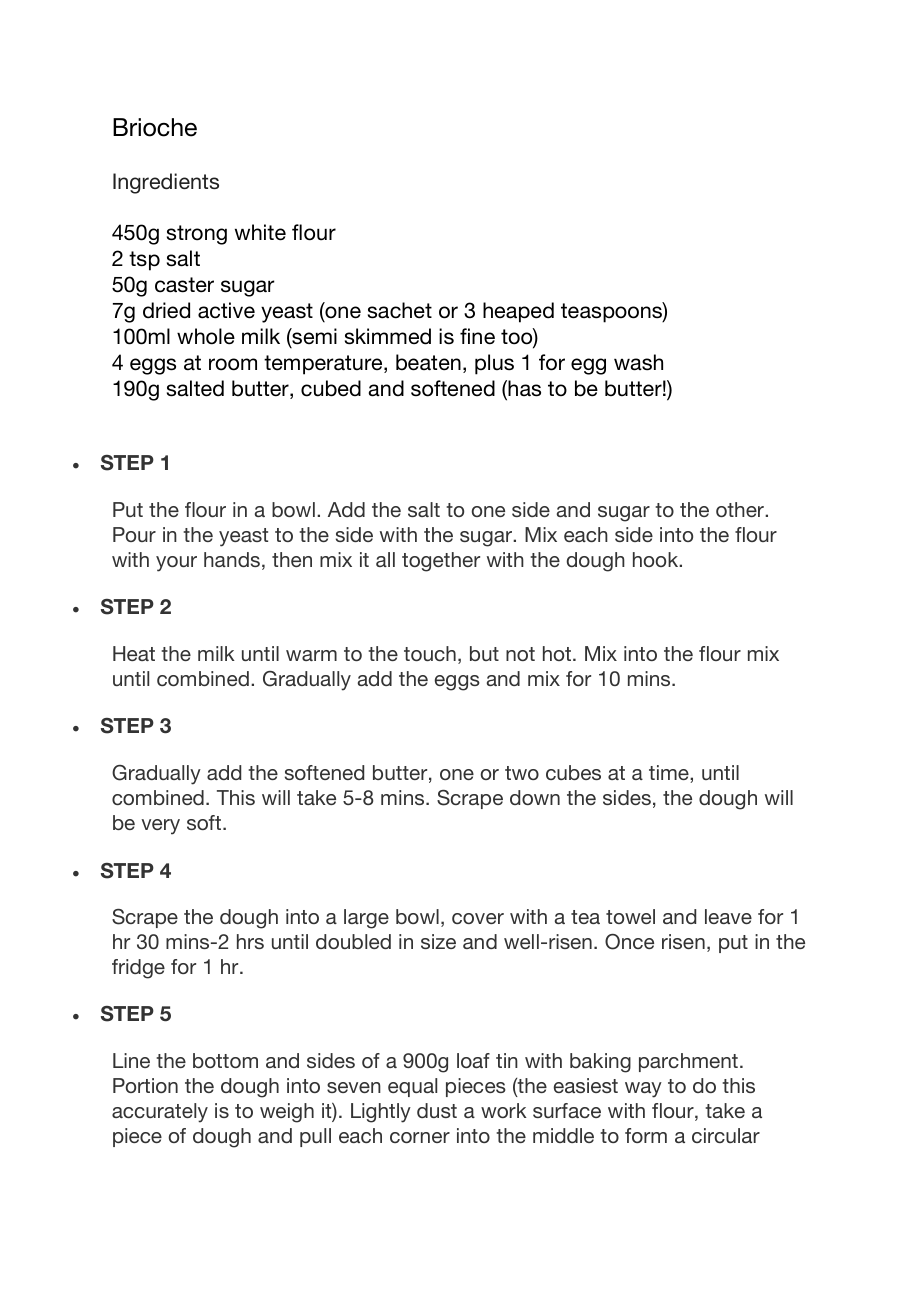 This document has width=924, height=1308. Describe the element at coordinates (437, 1110) in the document. I see `dust` at that location.
